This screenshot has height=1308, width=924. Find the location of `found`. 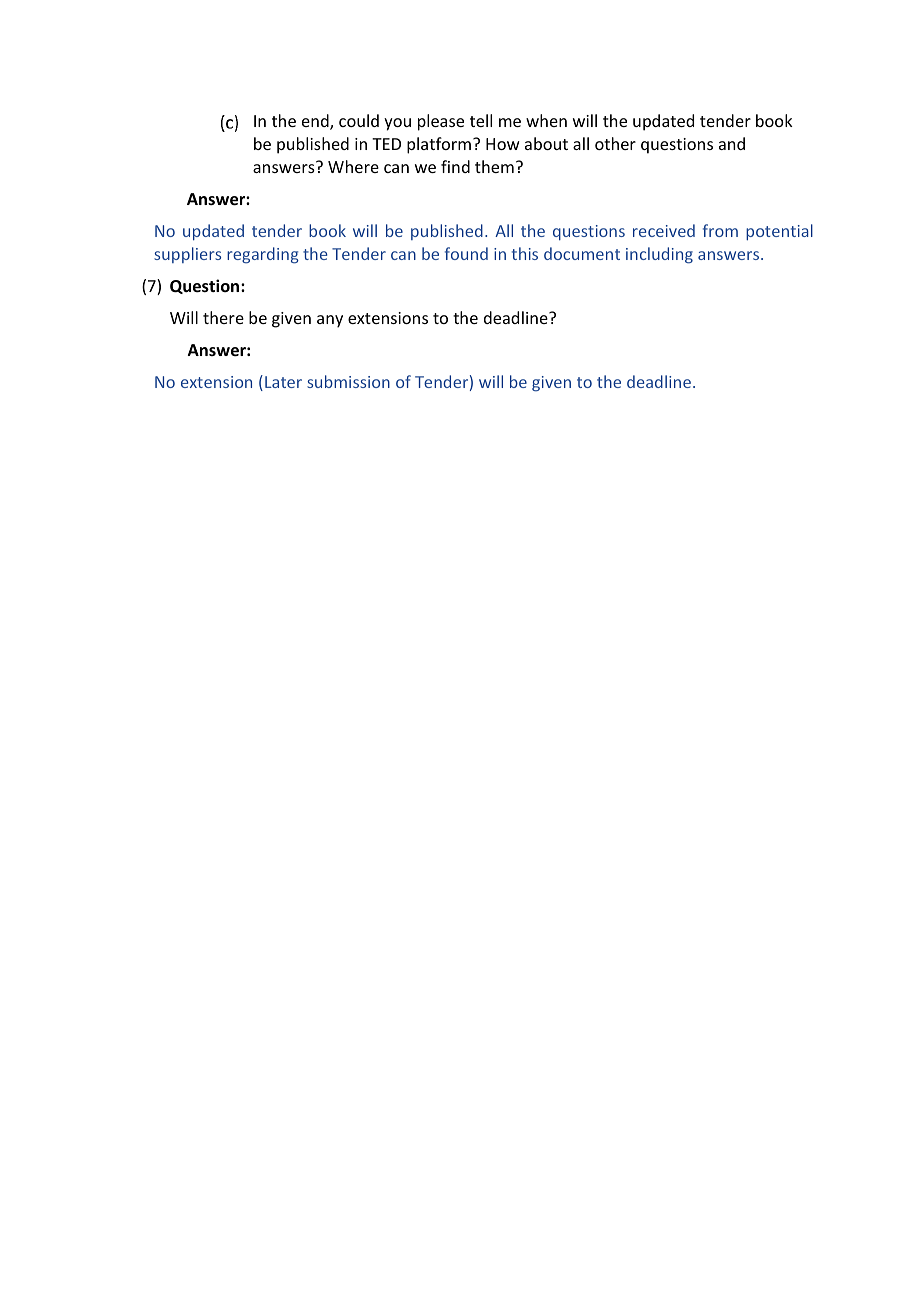

found is located at coordinates (466, 253).
